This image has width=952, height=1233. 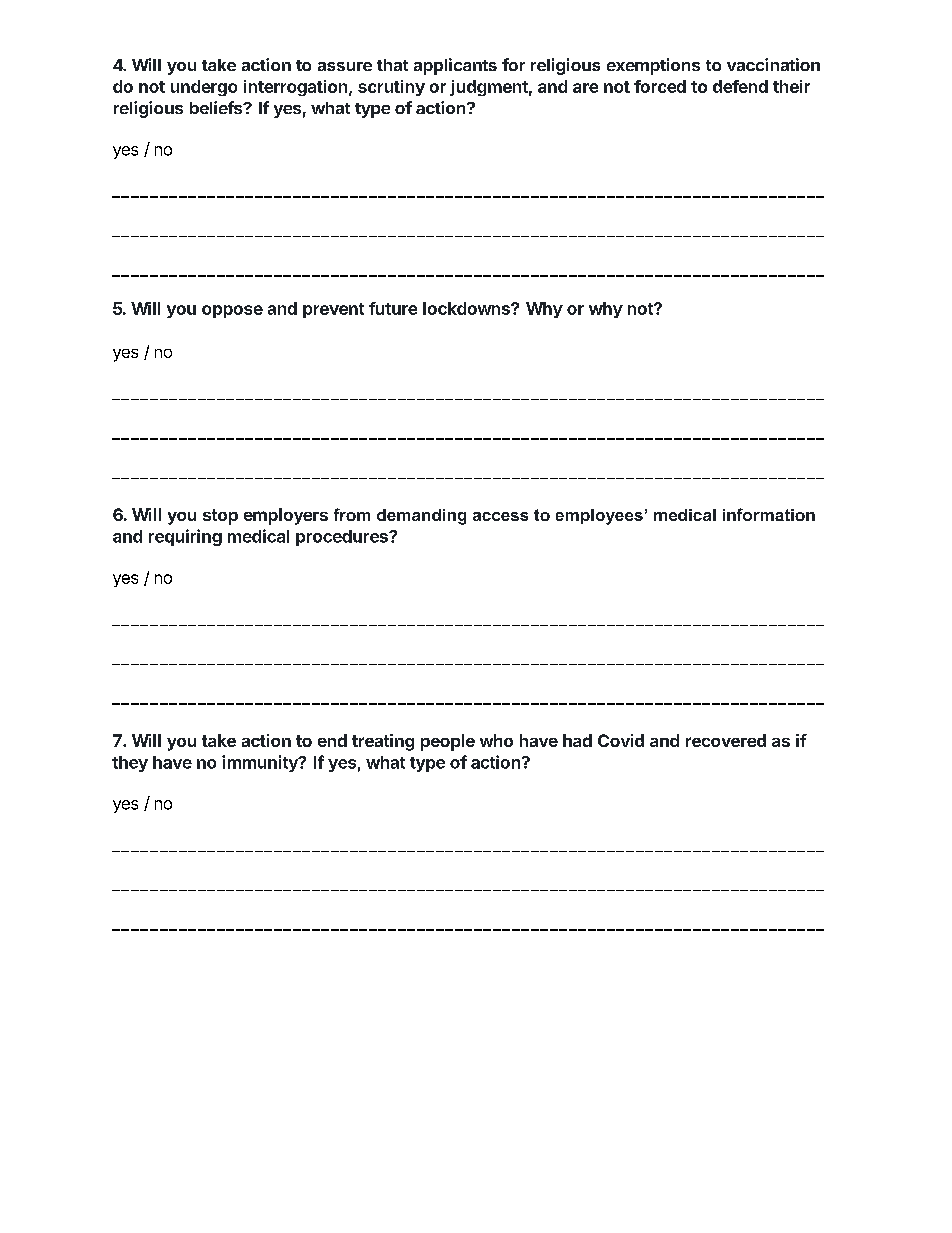 What do you see at coordinates (455, 66) in the image?
I see `applicants` at bounding box center [455, 66].
